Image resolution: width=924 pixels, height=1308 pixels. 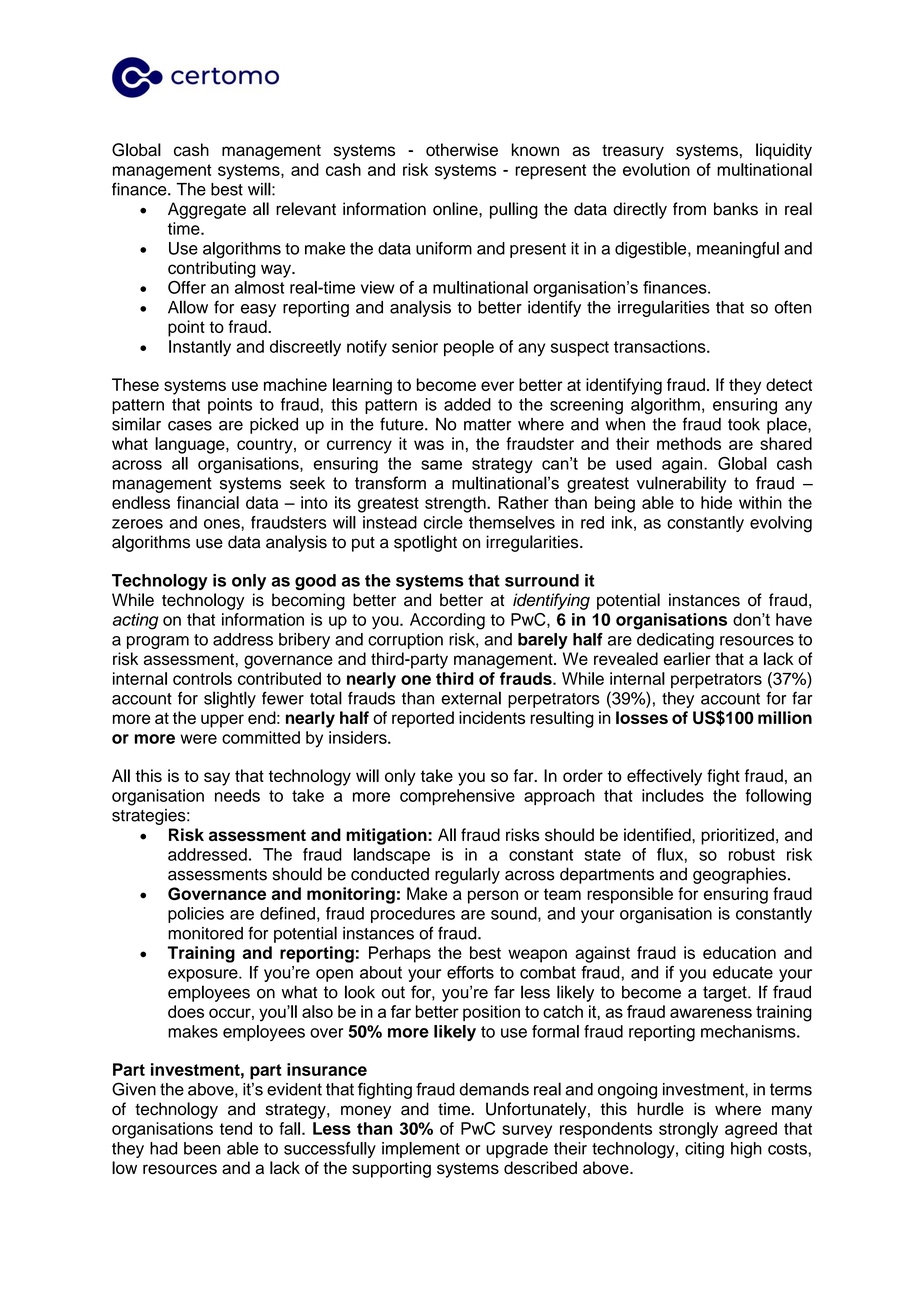 I want to click on controls, so click(x=202, y=678).
